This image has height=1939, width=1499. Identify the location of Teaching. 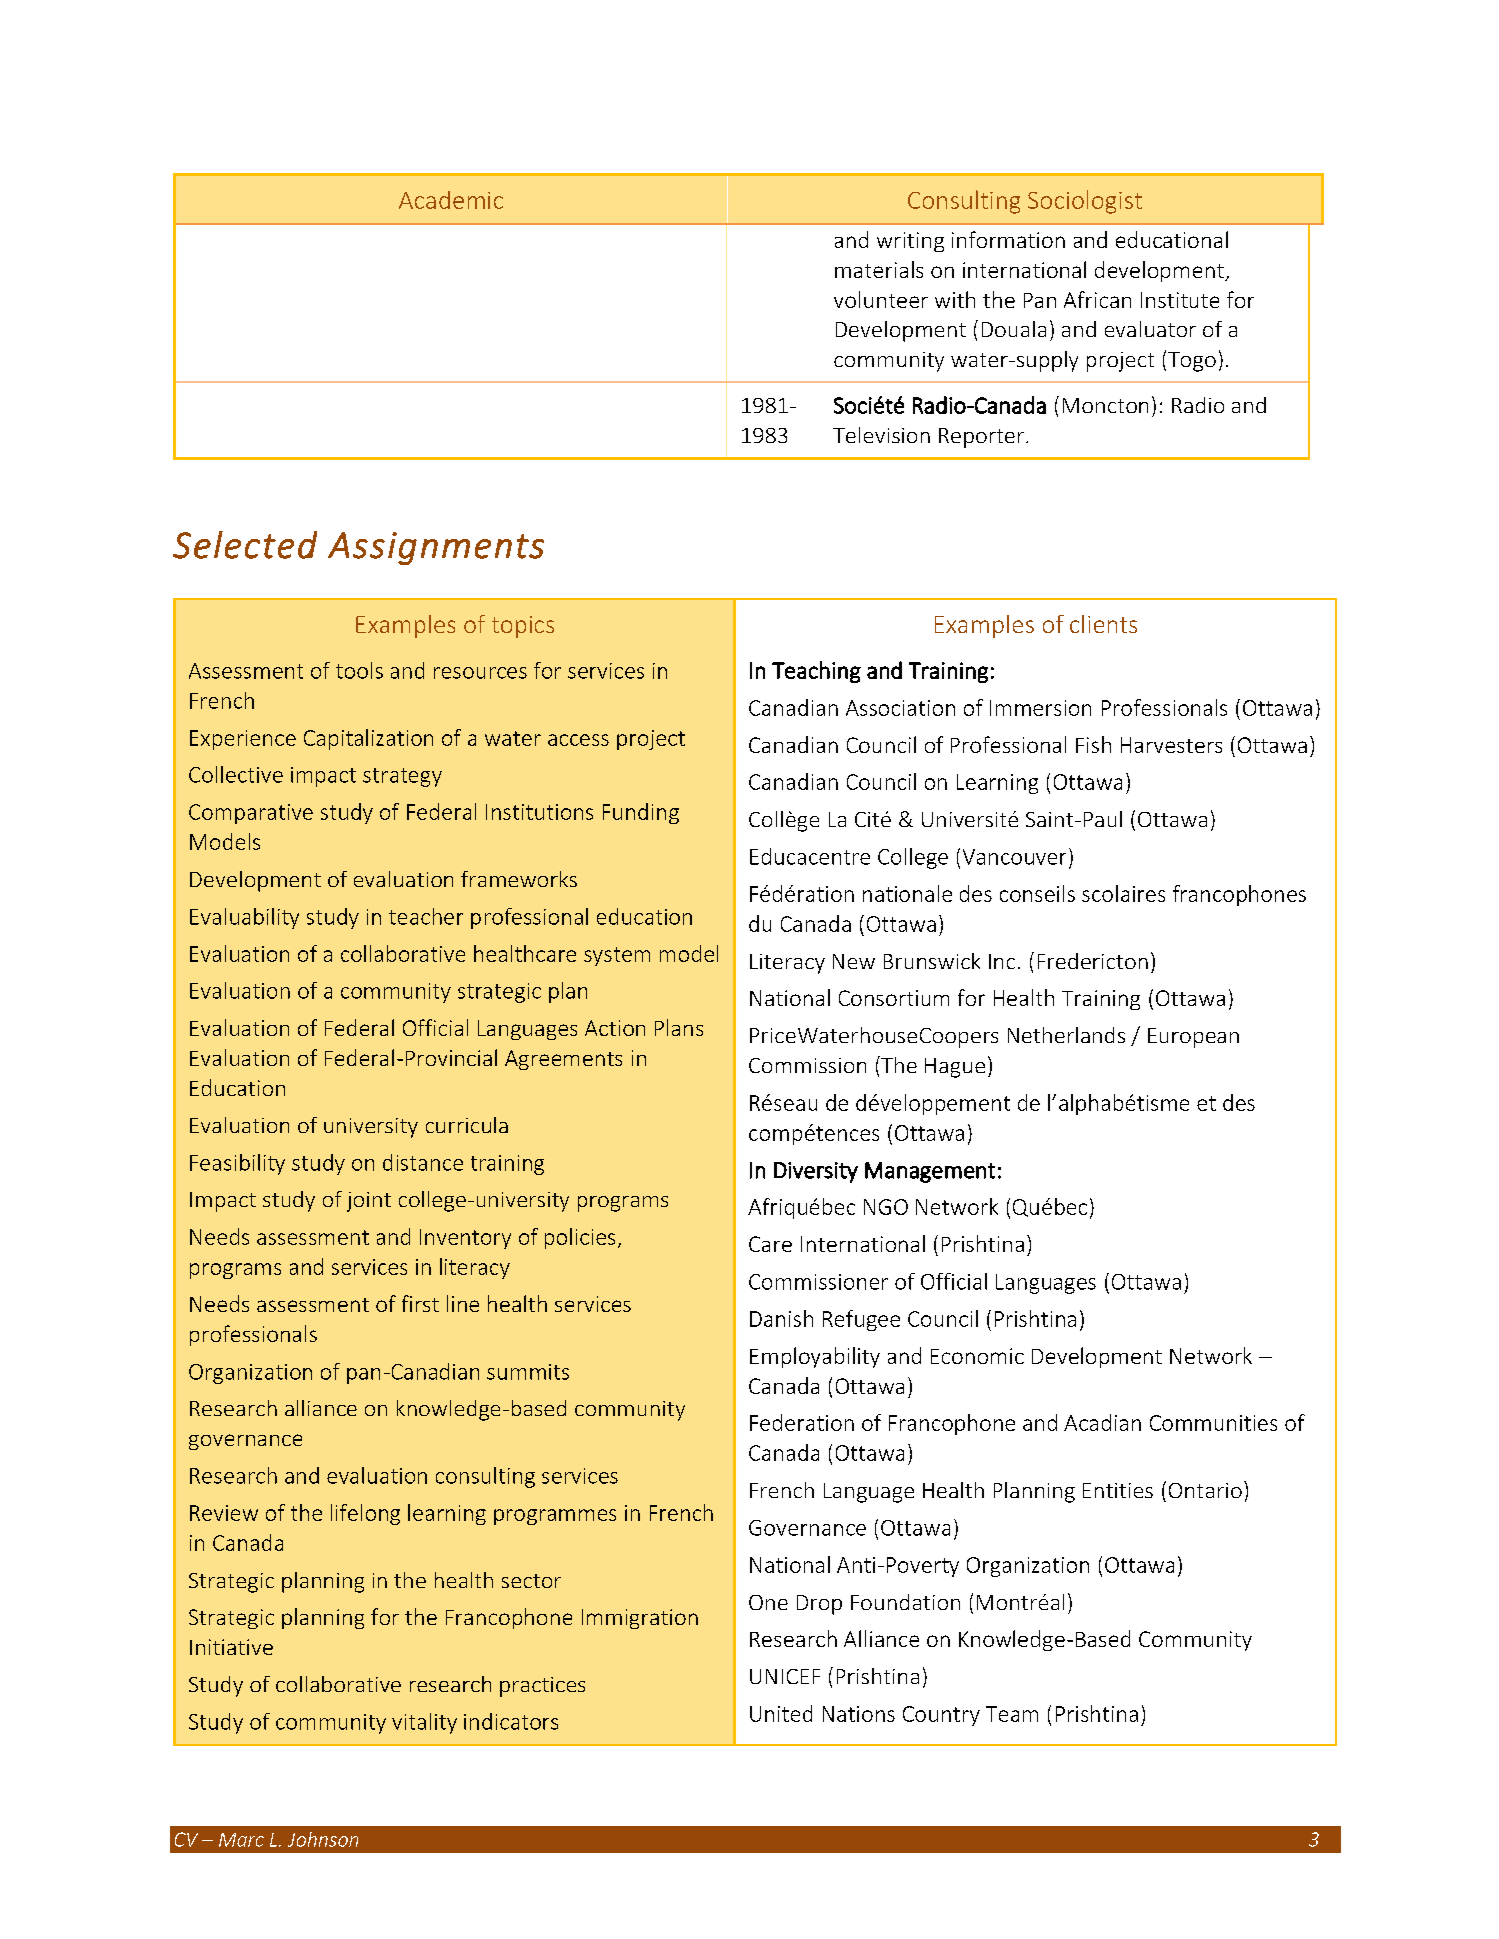
(816, 672).
